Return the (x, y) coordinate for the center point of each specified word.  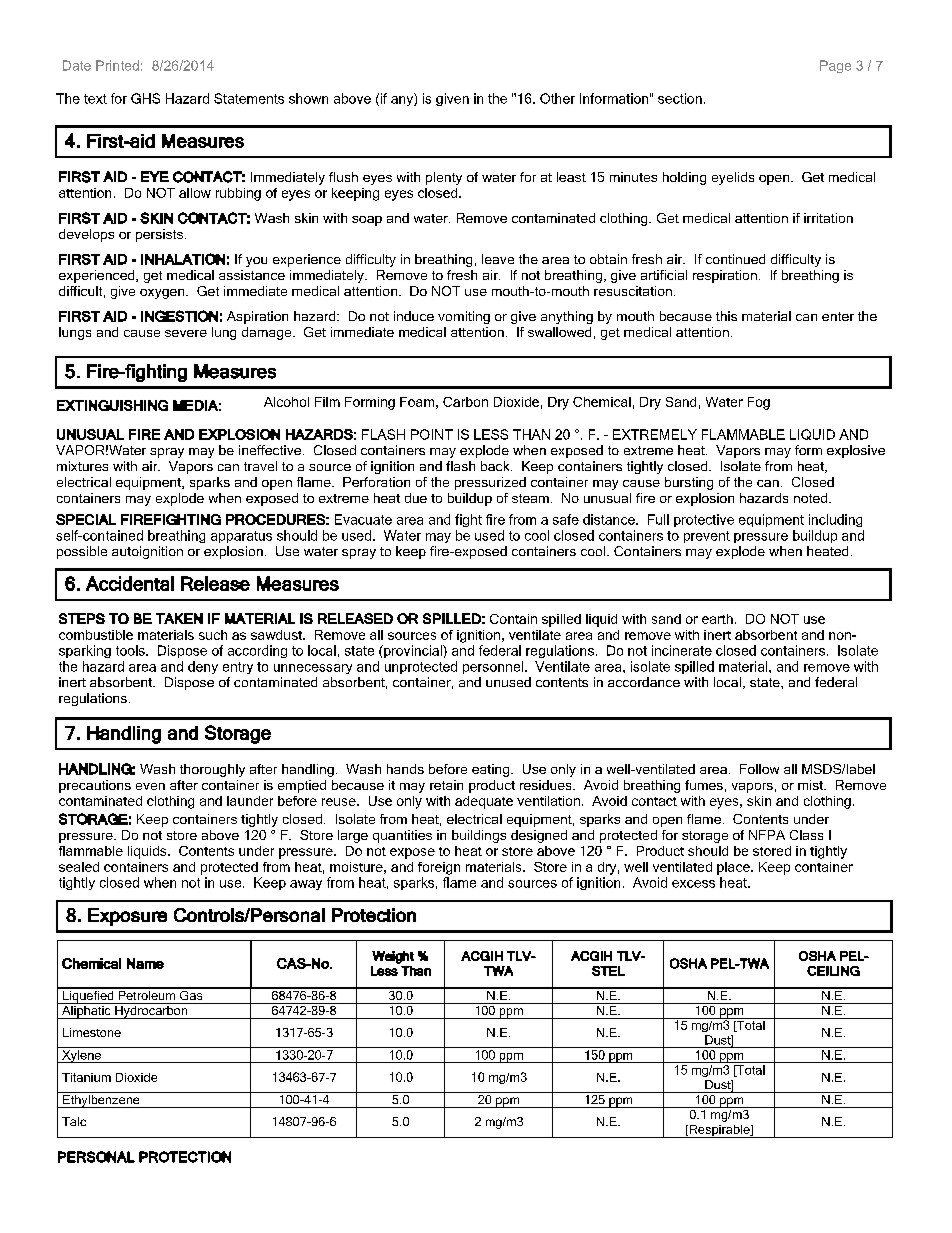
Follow (759, 769)
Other (557, 98)
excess (693, 884)
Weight (393, 957)
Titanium (86, 1077)
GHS (145, 98)
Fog (759, 403)
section (680, 98)
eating (492, 770)
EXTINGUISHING (112, 405)
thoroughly (212, 770)
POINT (432, 434)
